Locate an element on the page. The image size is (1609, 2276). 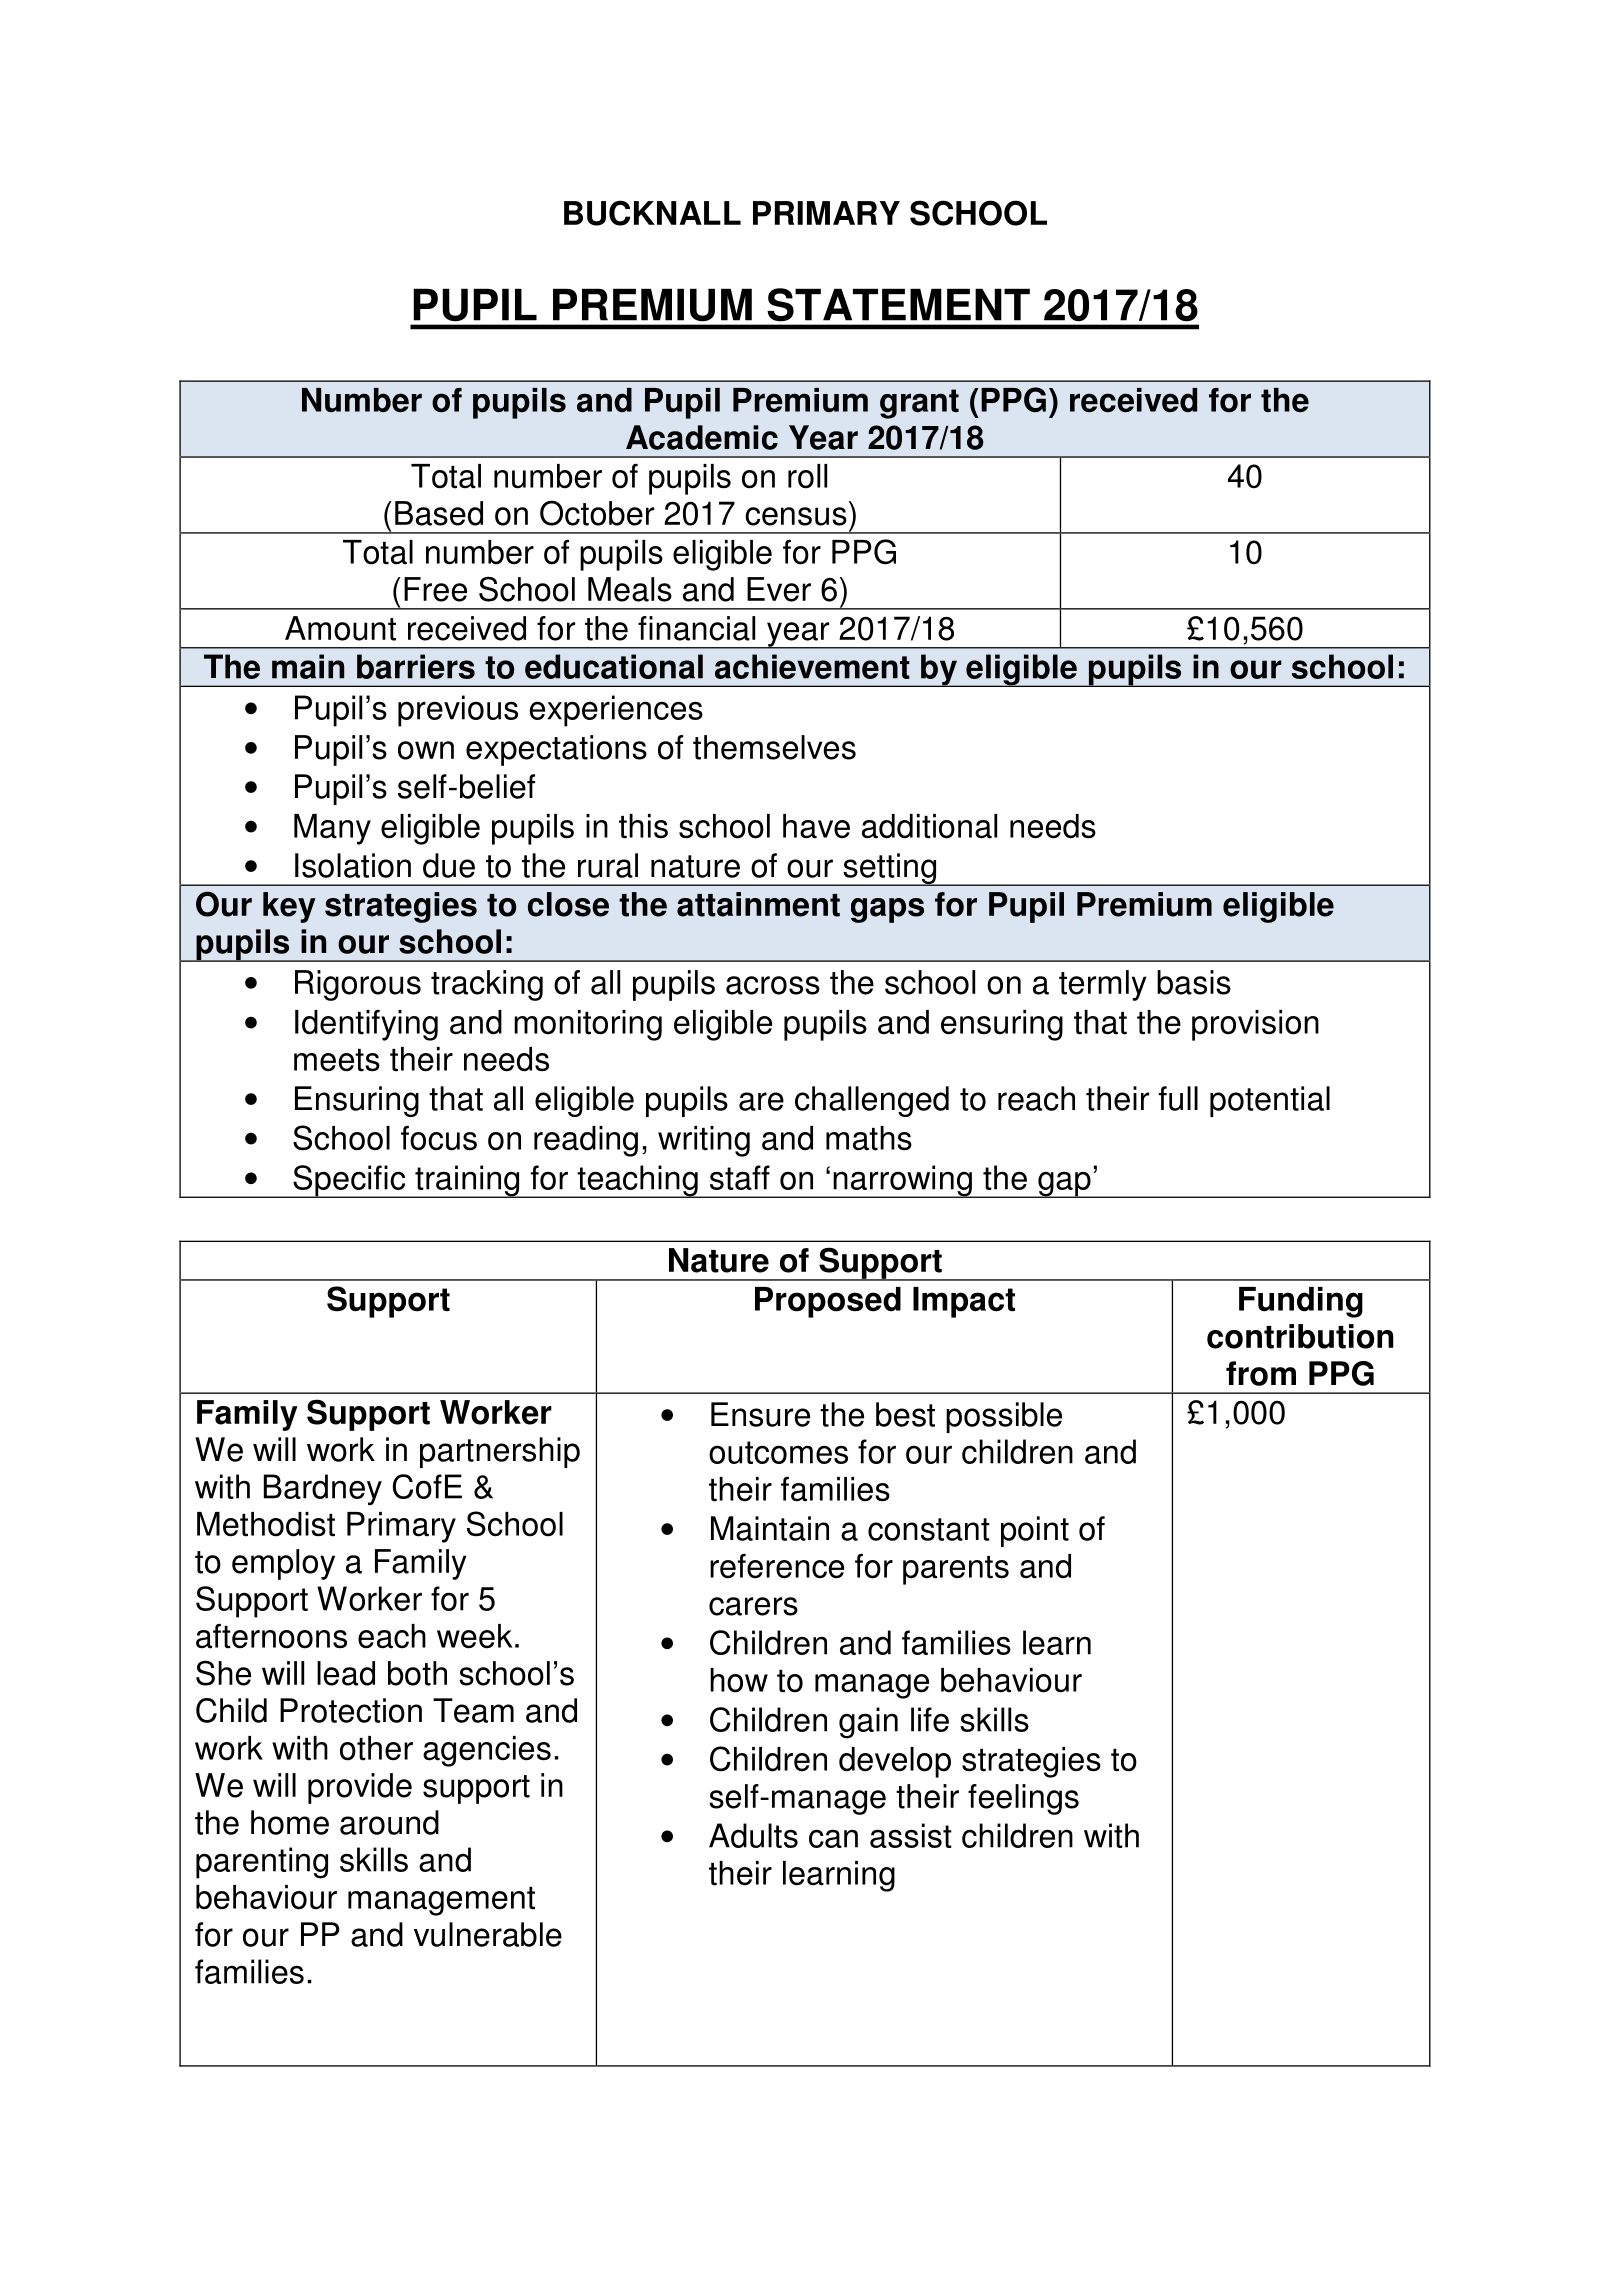
meets is located at coordinates (337, 1060).
